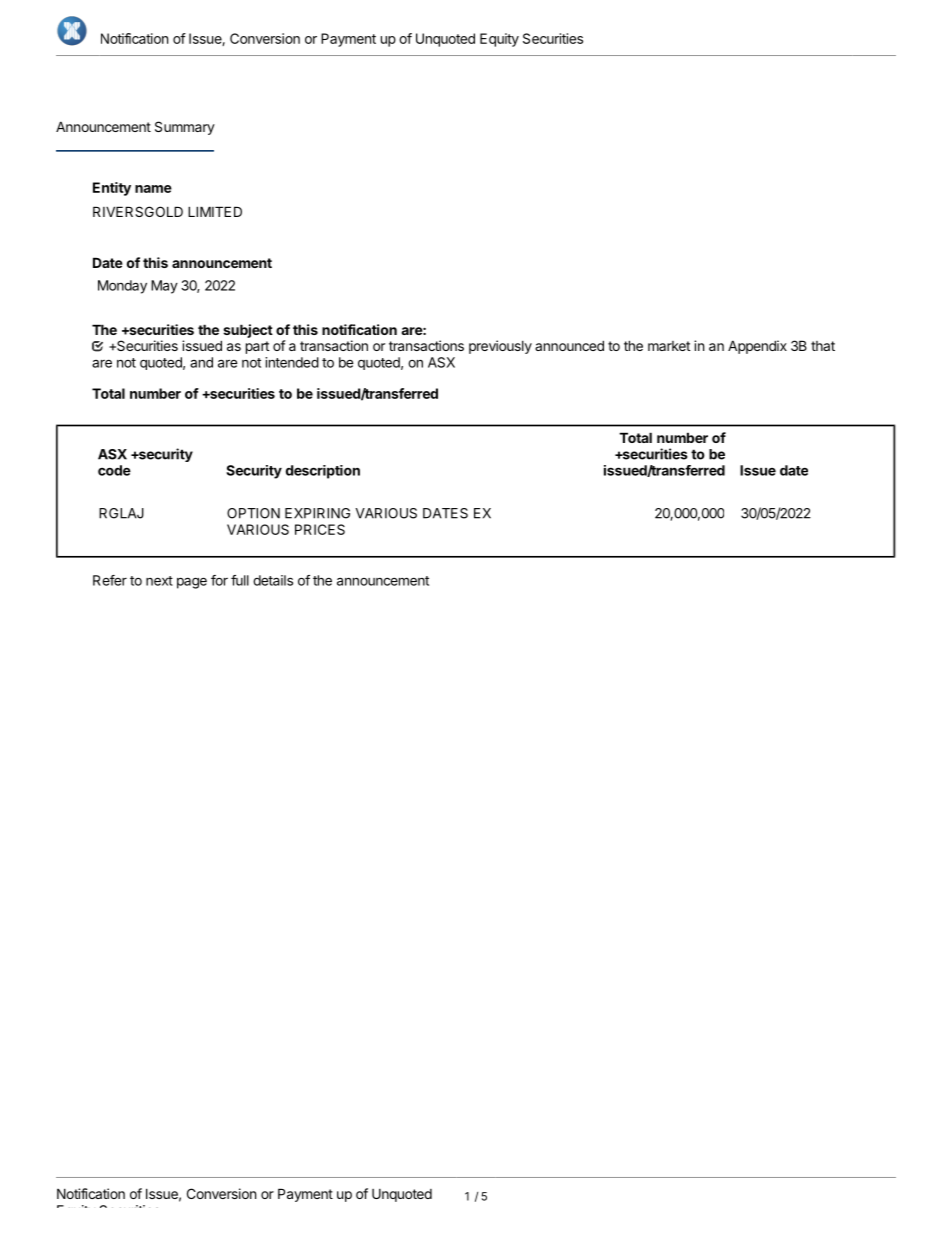  Describe the element at coordinates (323, 472) in the screenshot. I see `description` at that location.
